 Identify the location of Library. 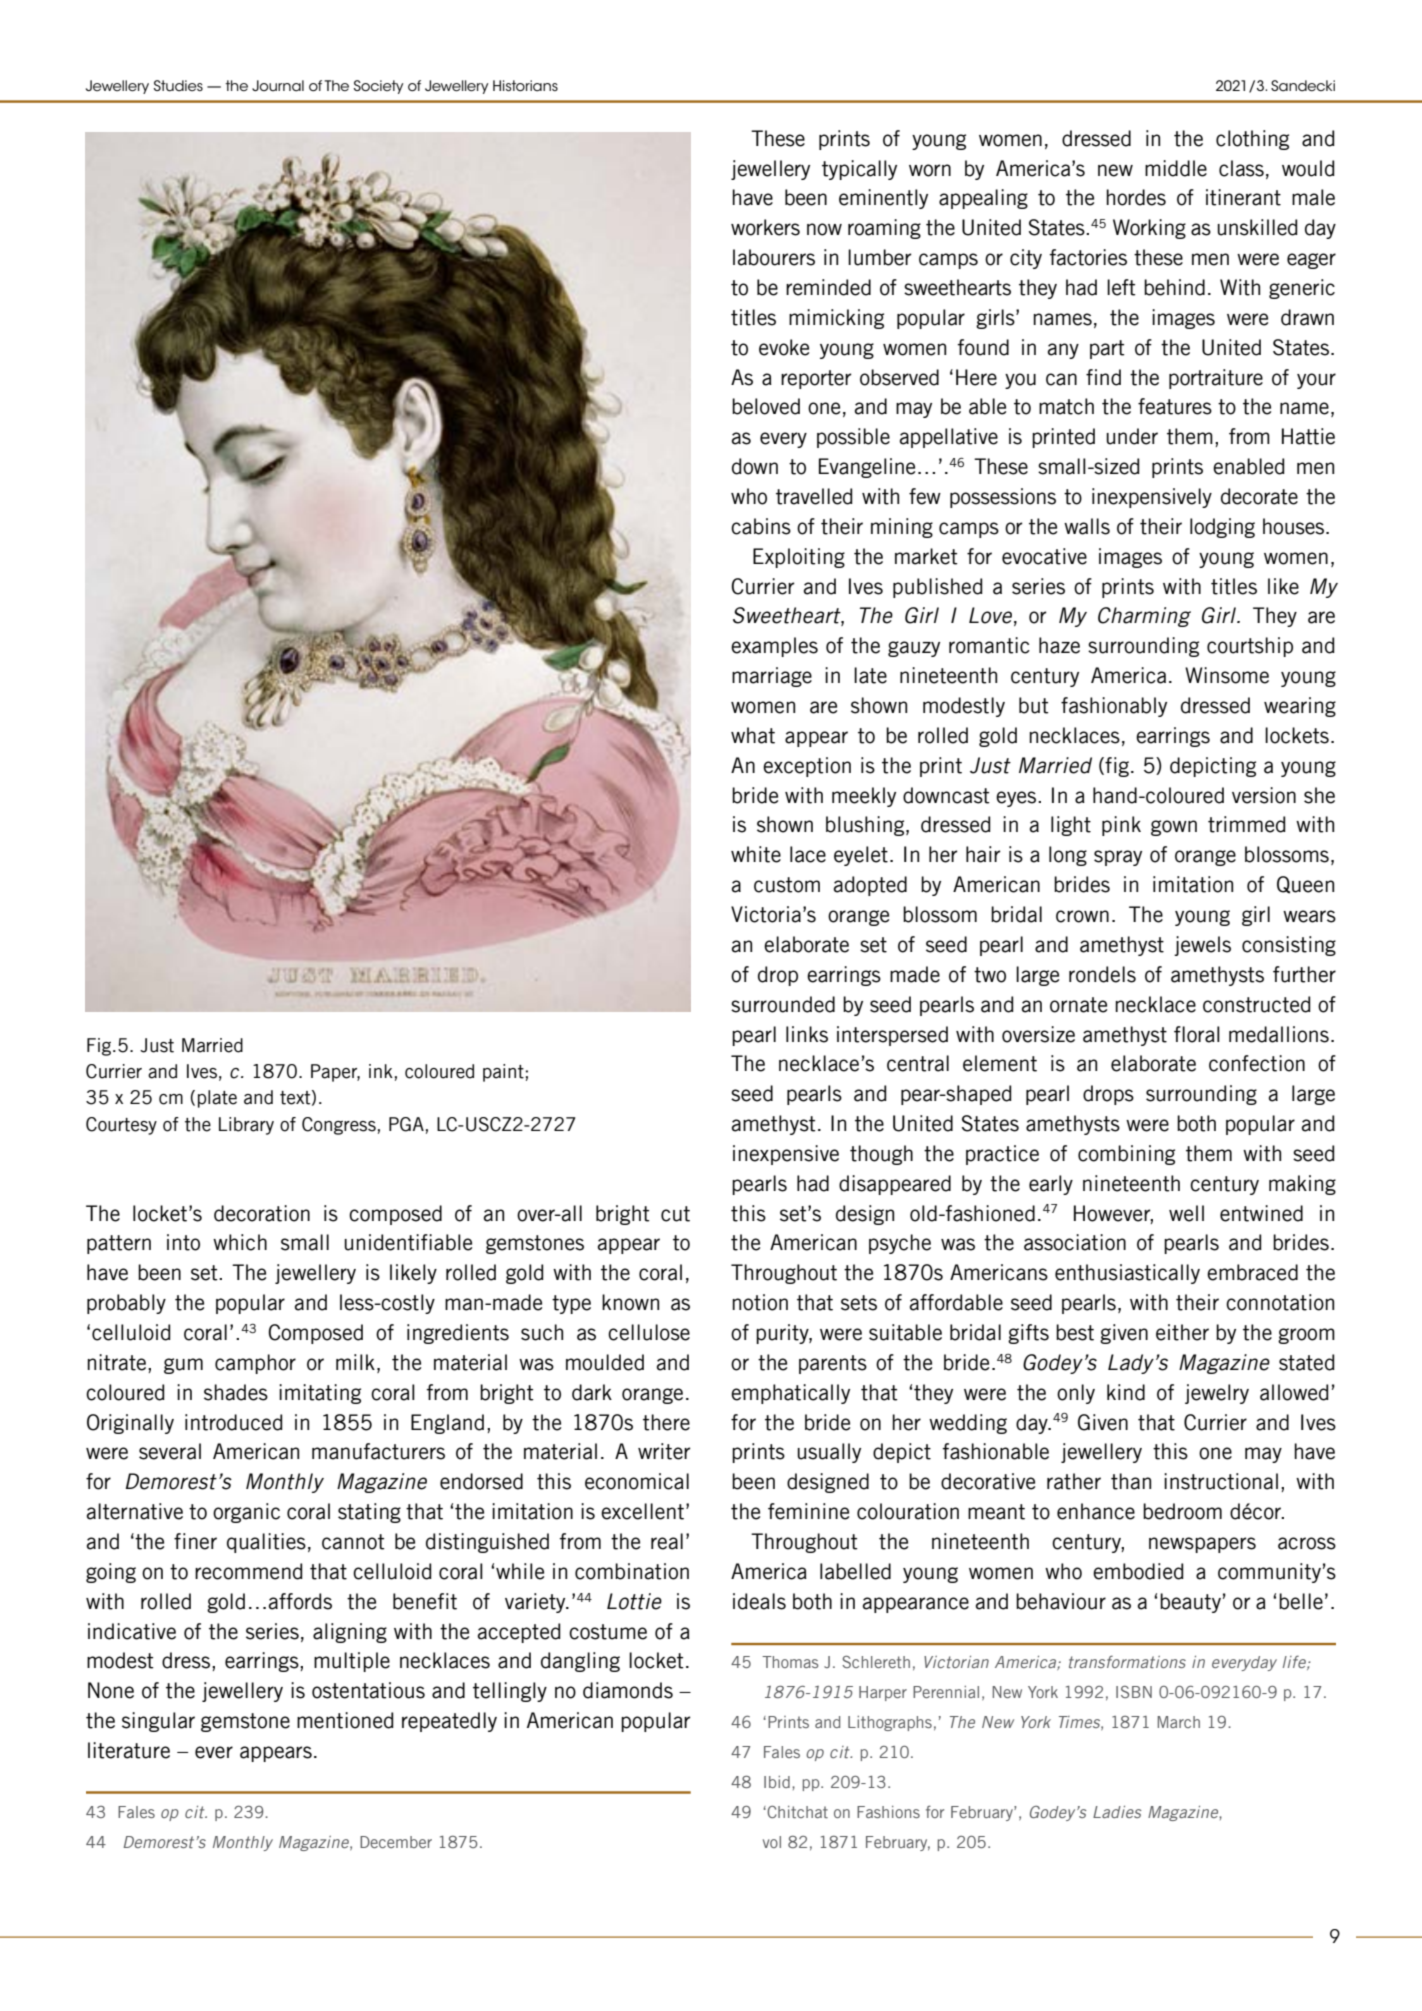
(246, 1126).
